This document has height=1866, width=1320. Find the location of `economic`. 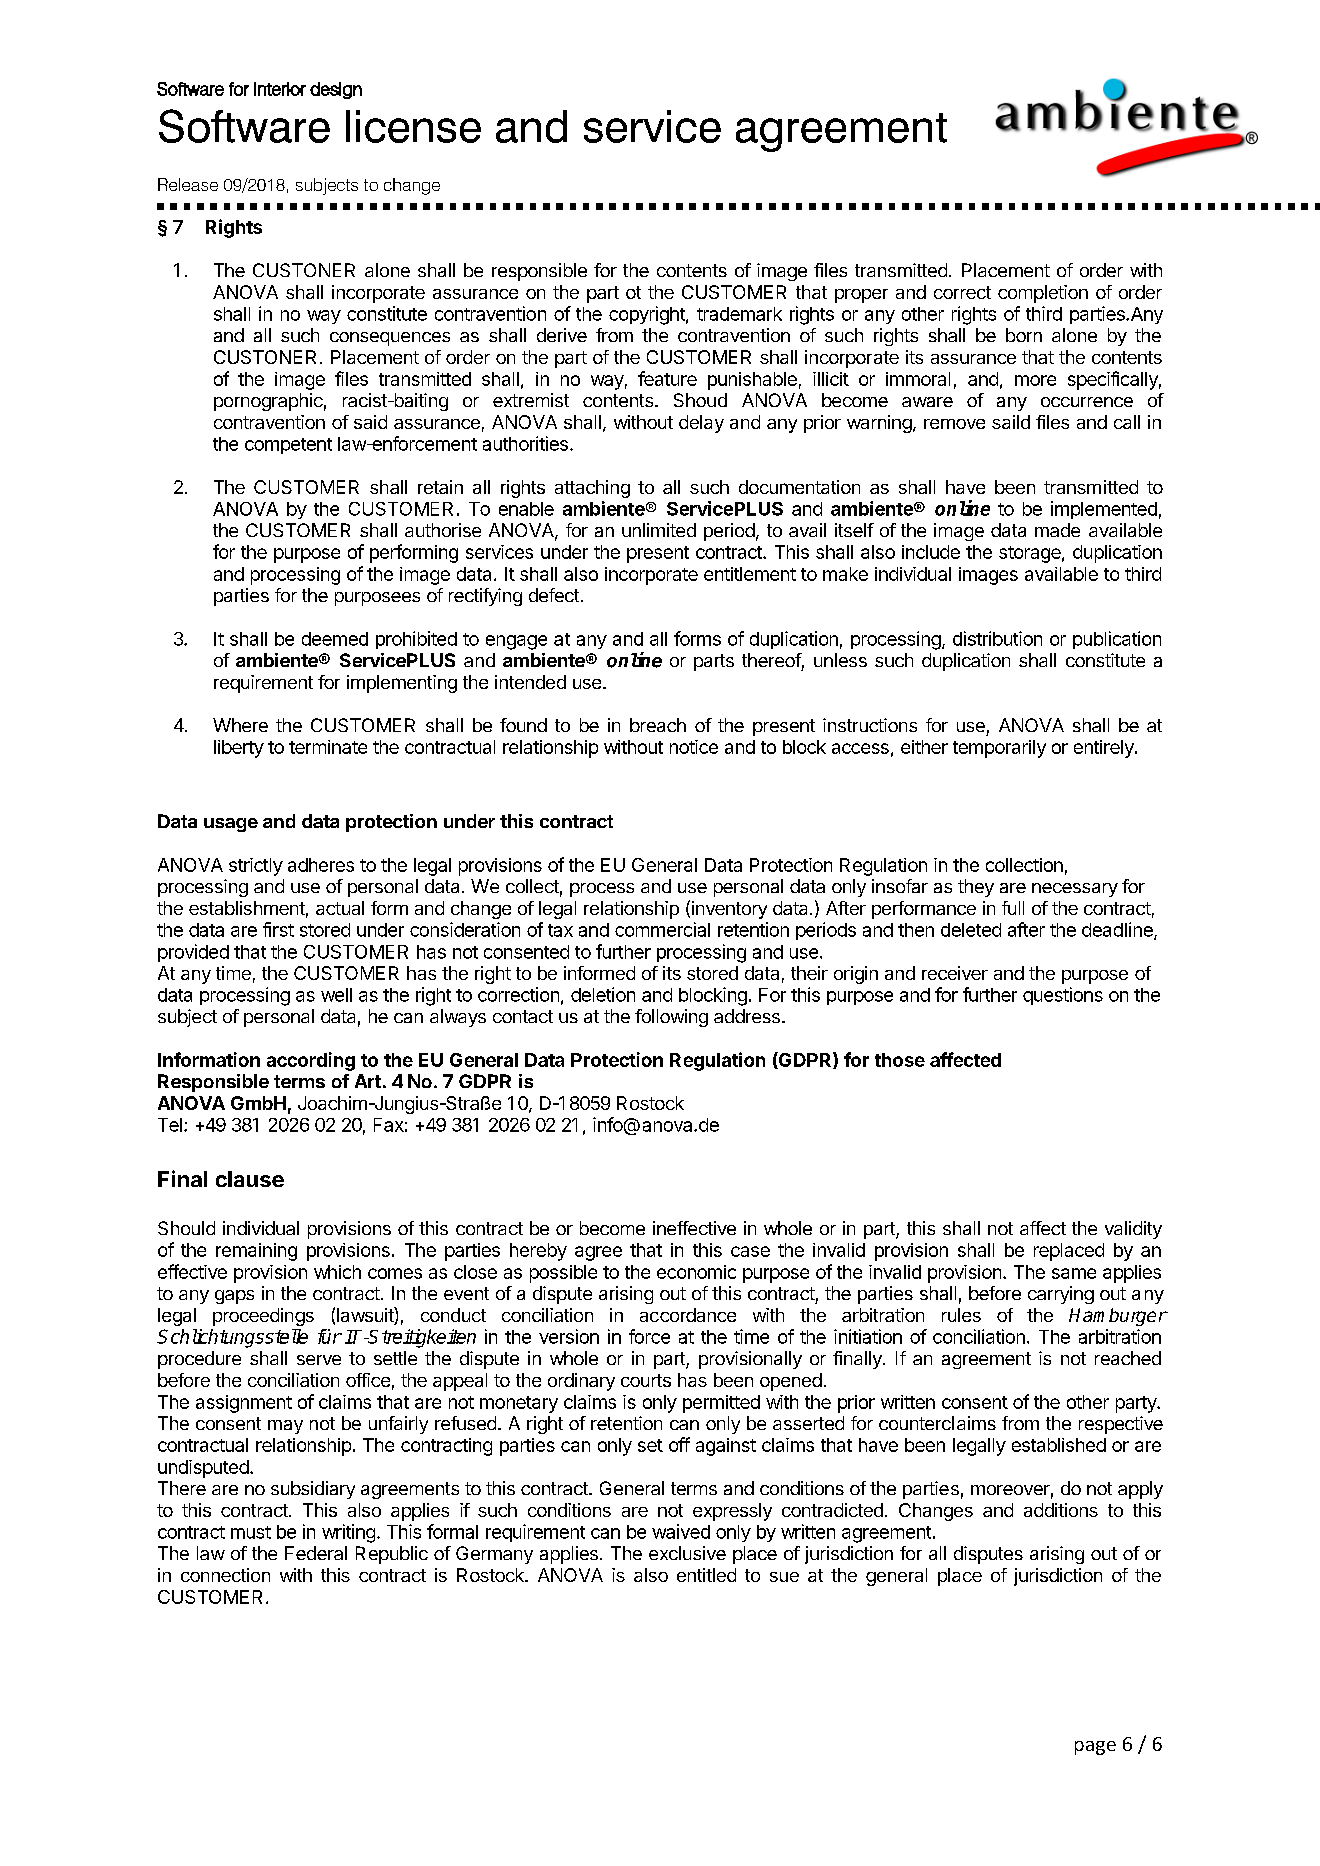

economic is located at coordinates (696, 1272).
